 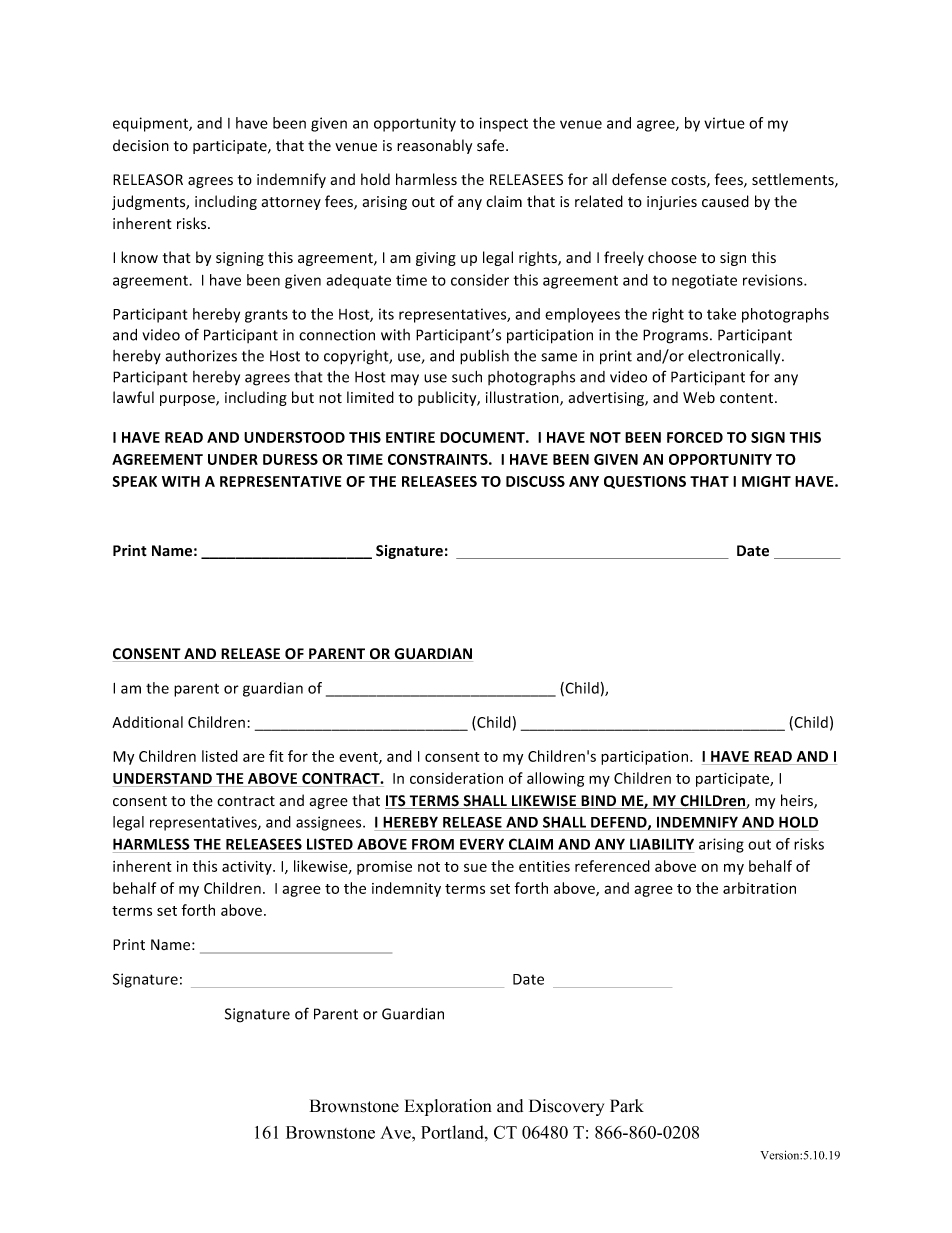 I want to click on Park, so click(x=627, y=1105).
